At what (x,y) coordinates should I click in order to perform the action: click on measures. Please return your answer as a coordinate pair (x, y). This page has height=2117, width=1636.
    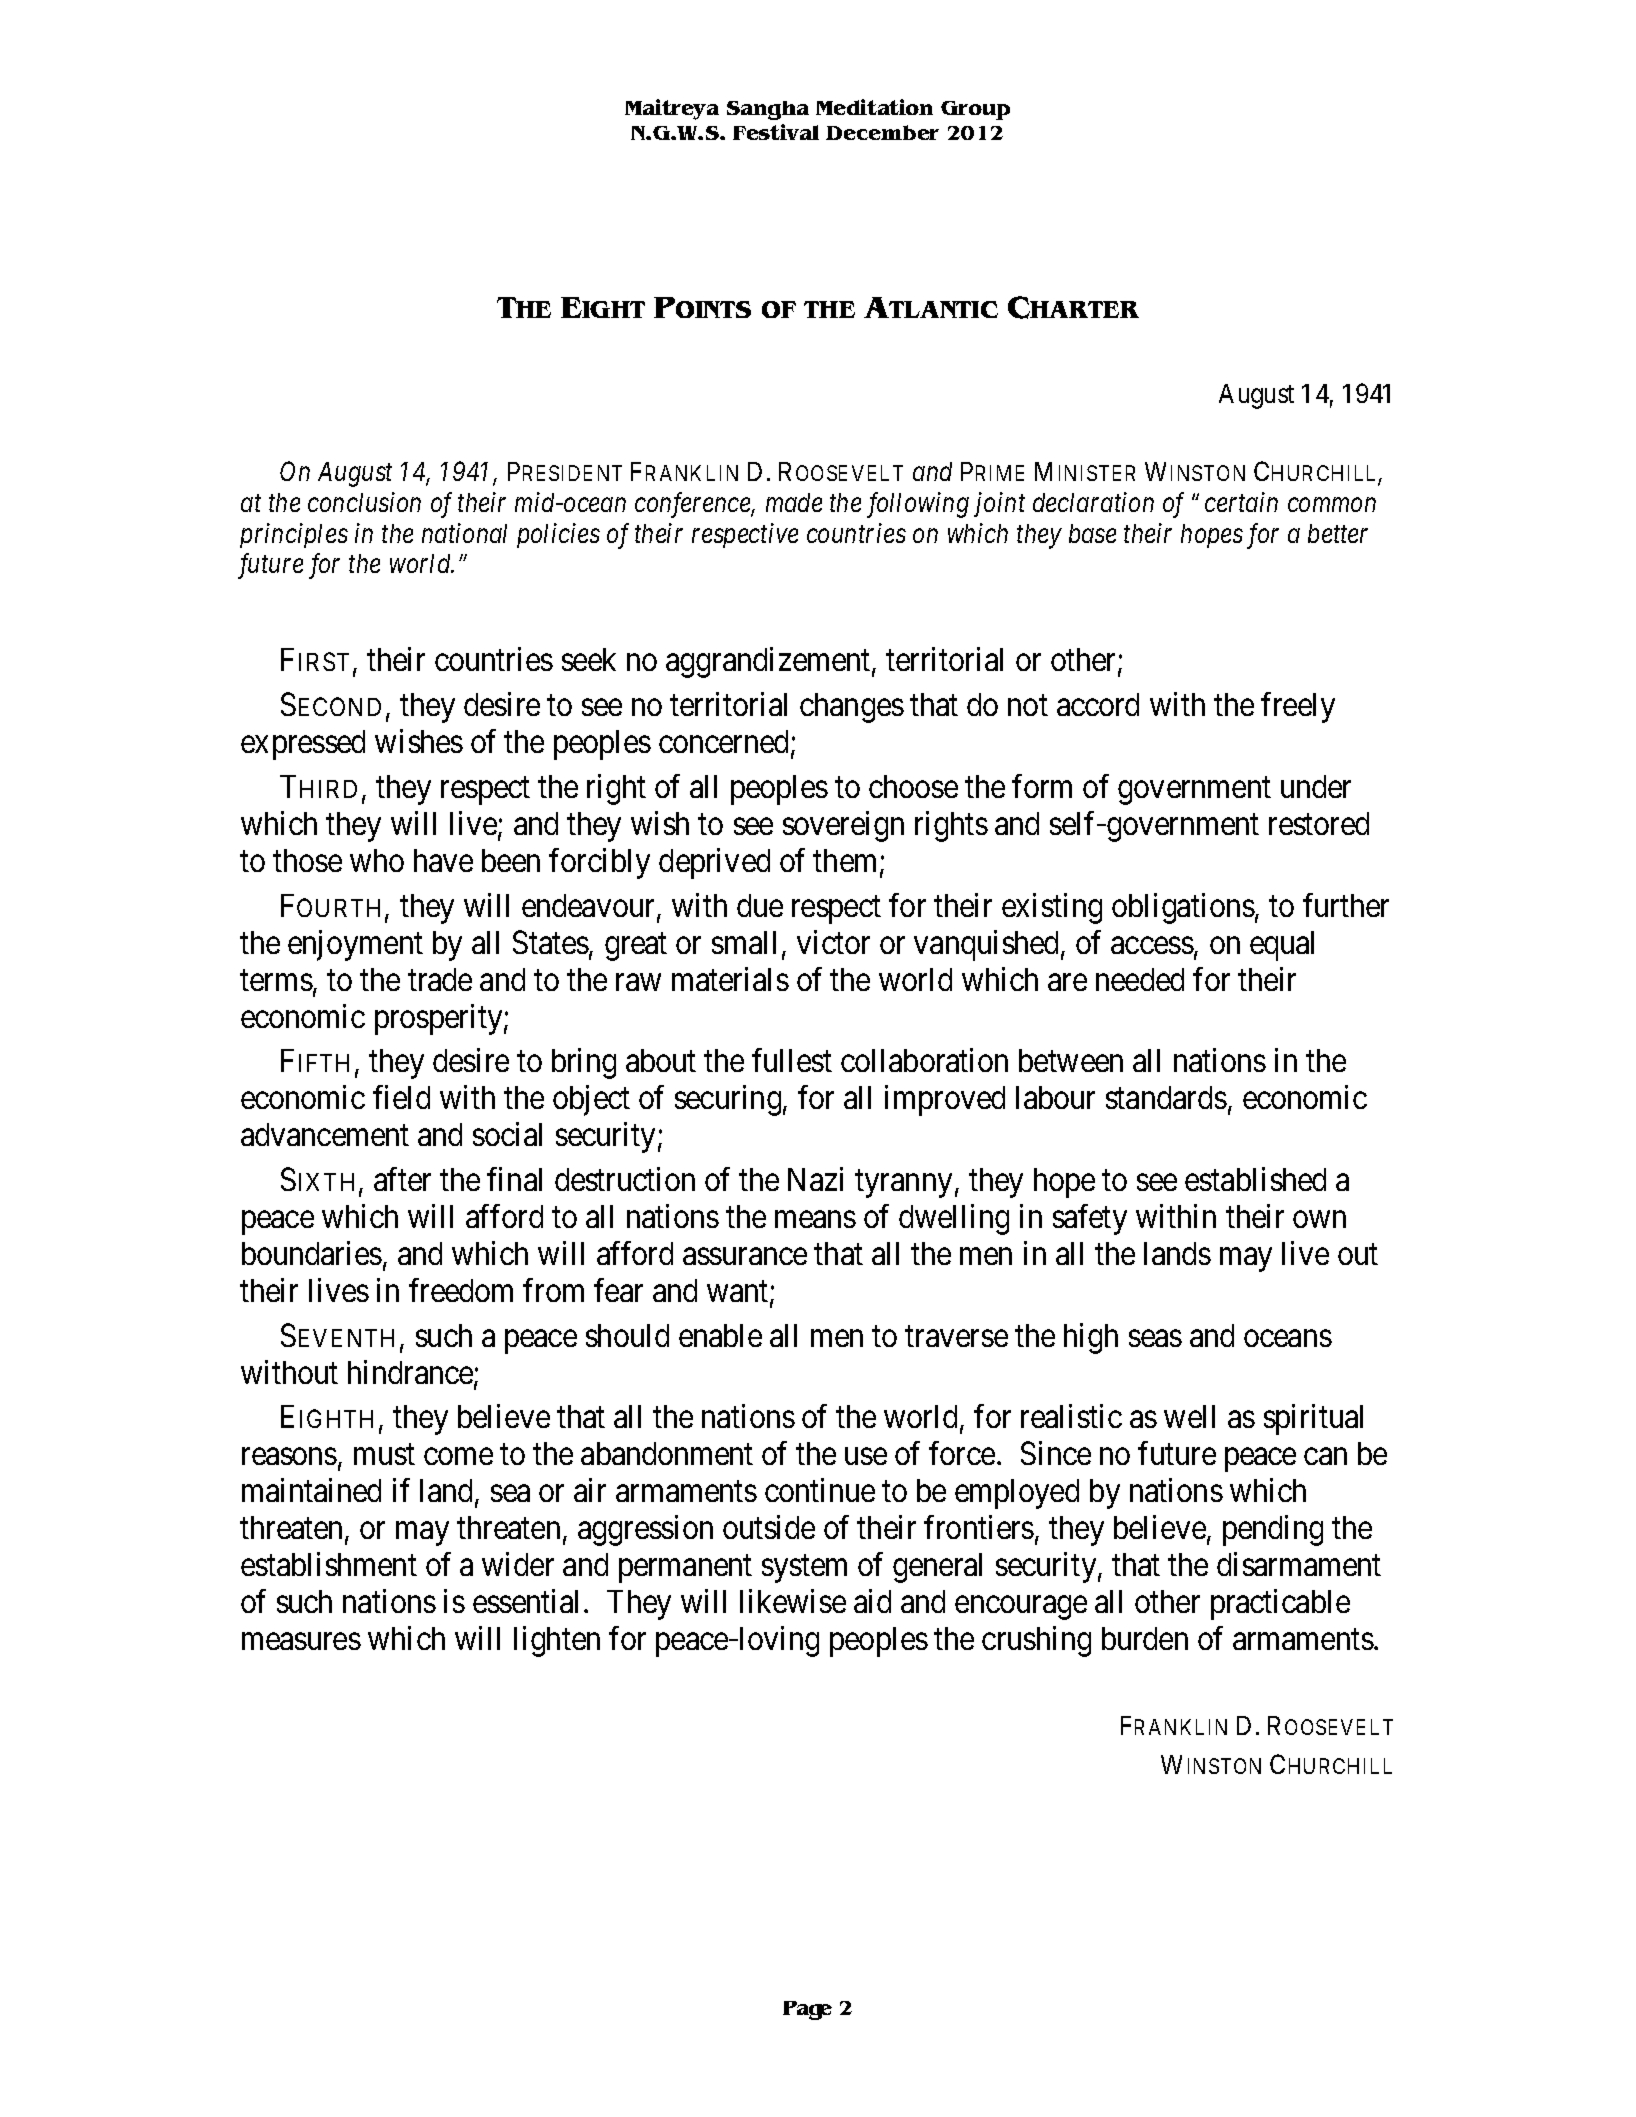
    Looking at the image, I should click on (301, 1641).
